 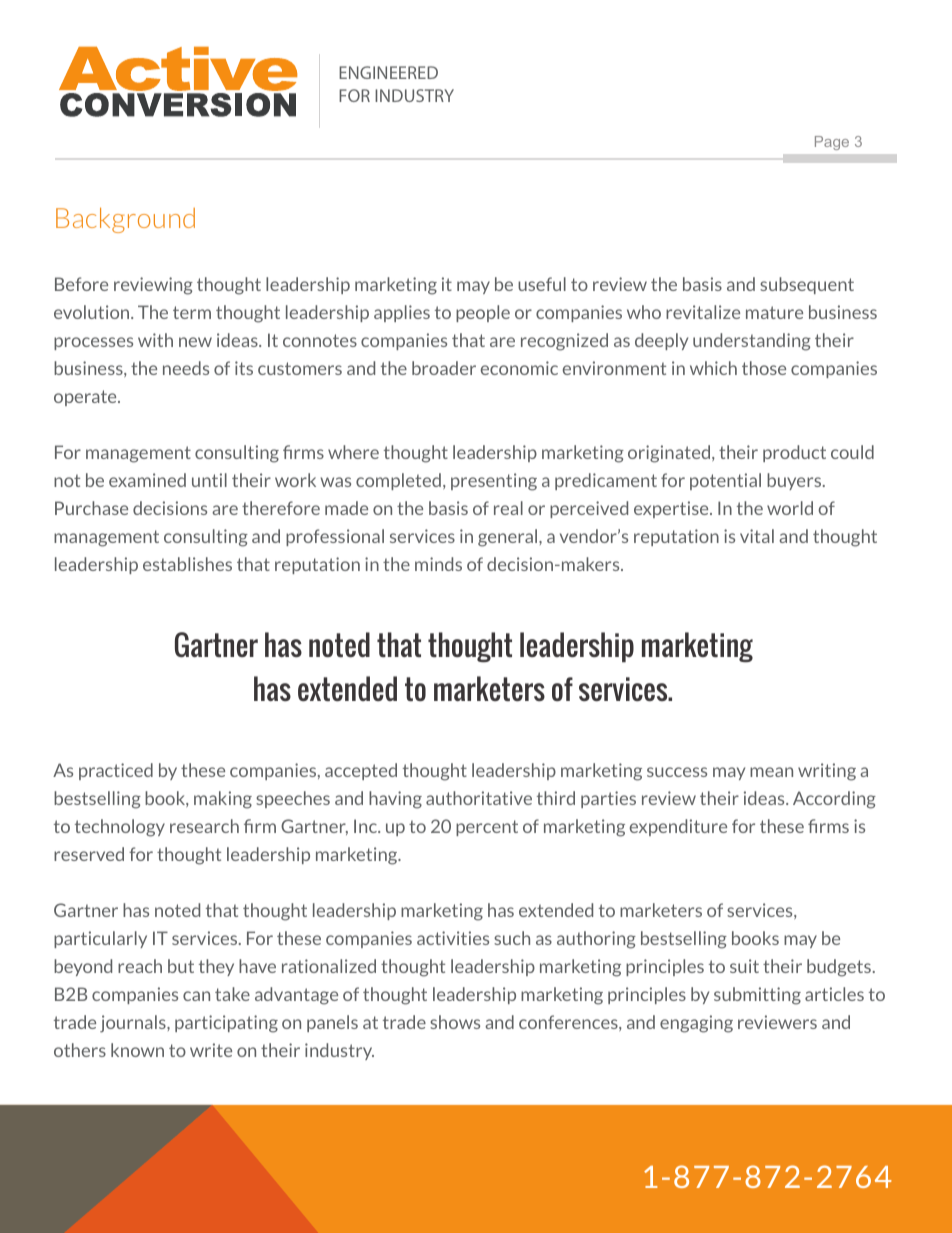 I want to click on minds, so click(x=438, y=564).
